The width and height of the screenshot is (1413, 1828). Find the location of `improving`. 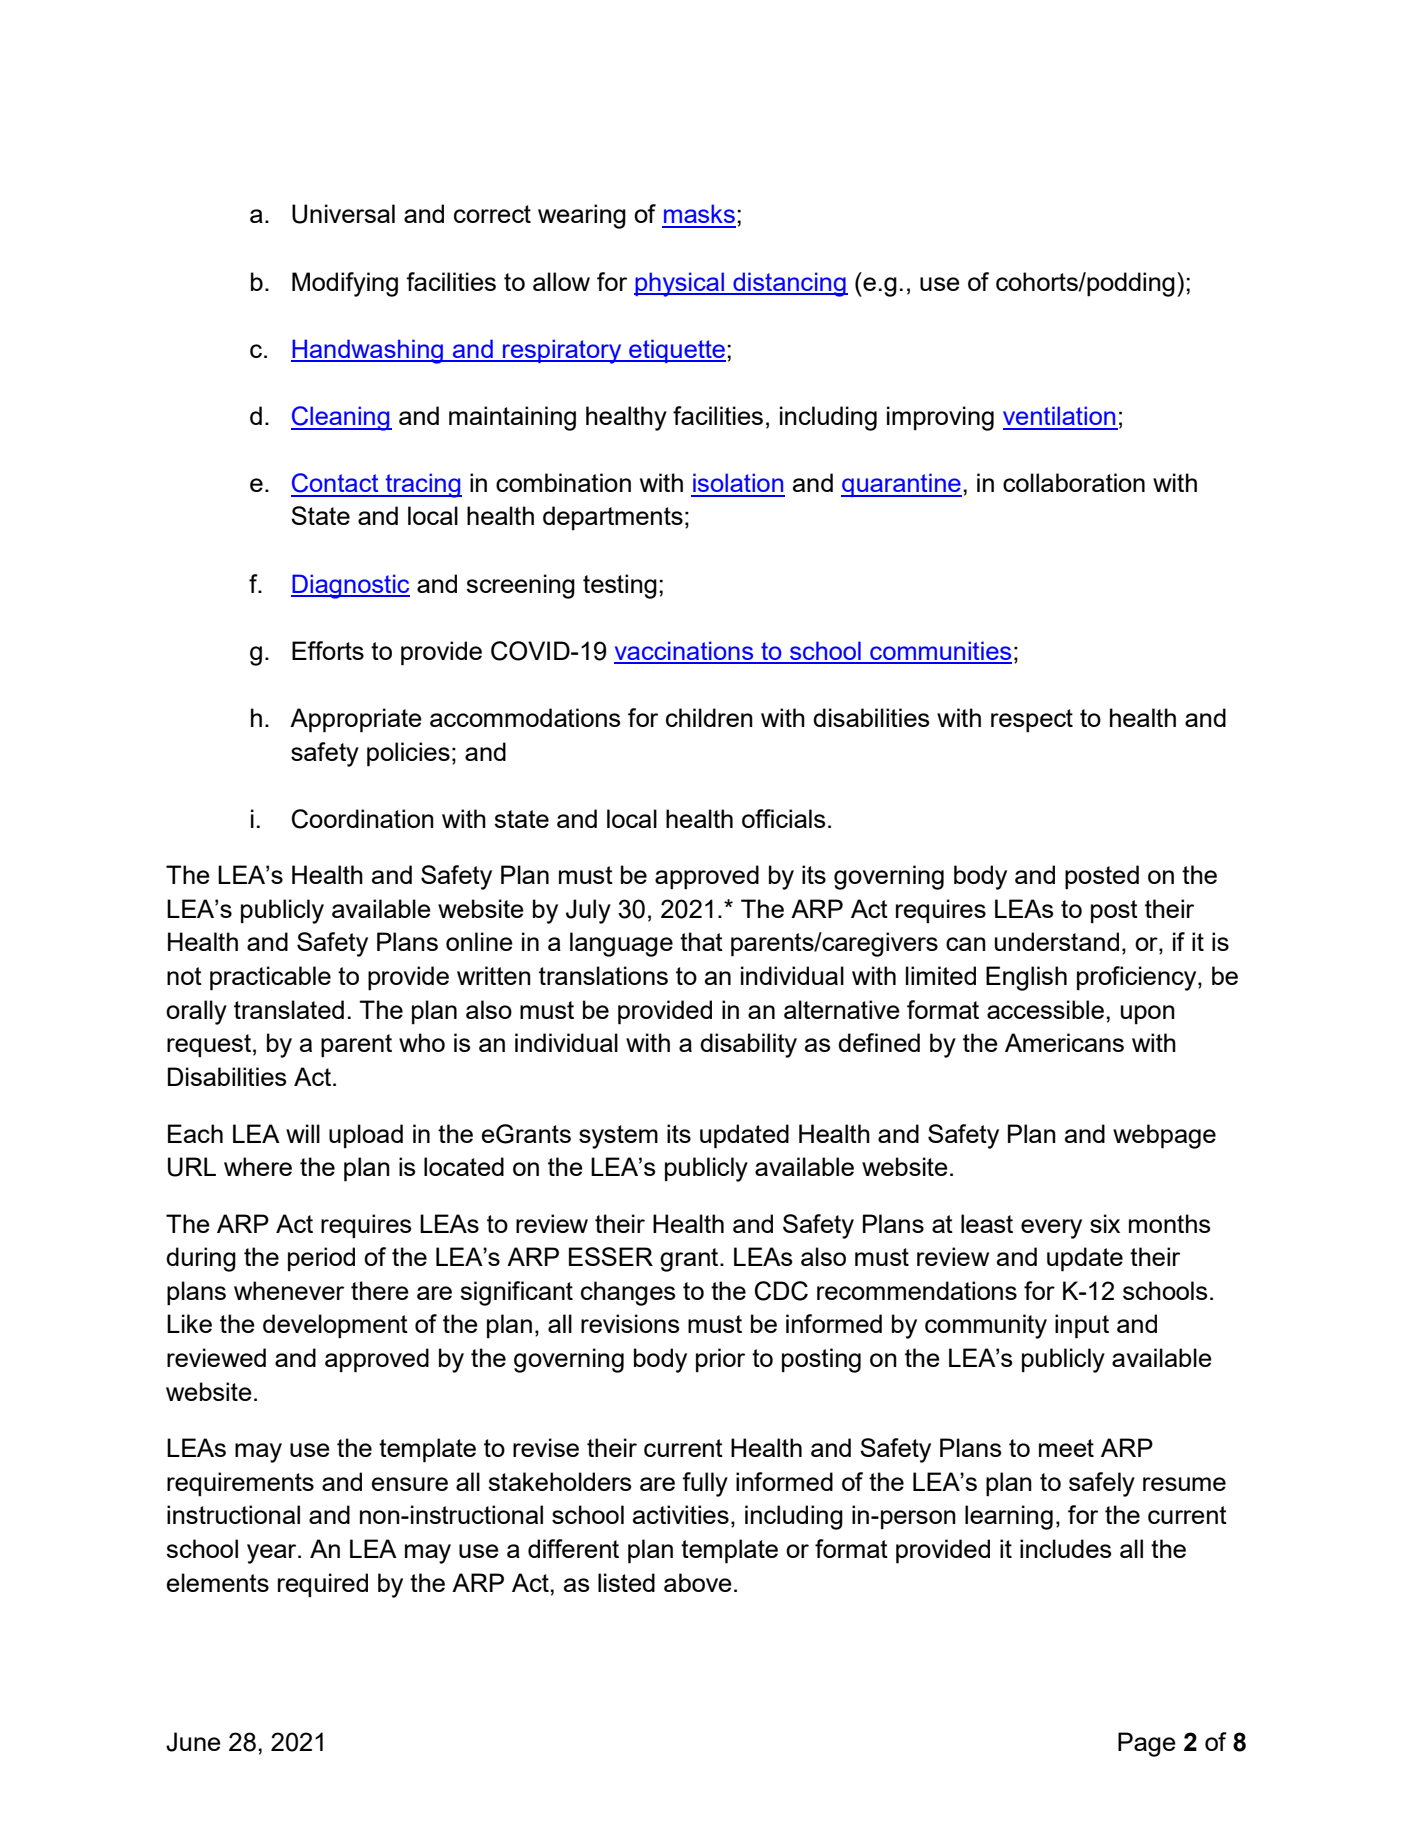

improving is located at coordinates (940, 418).
